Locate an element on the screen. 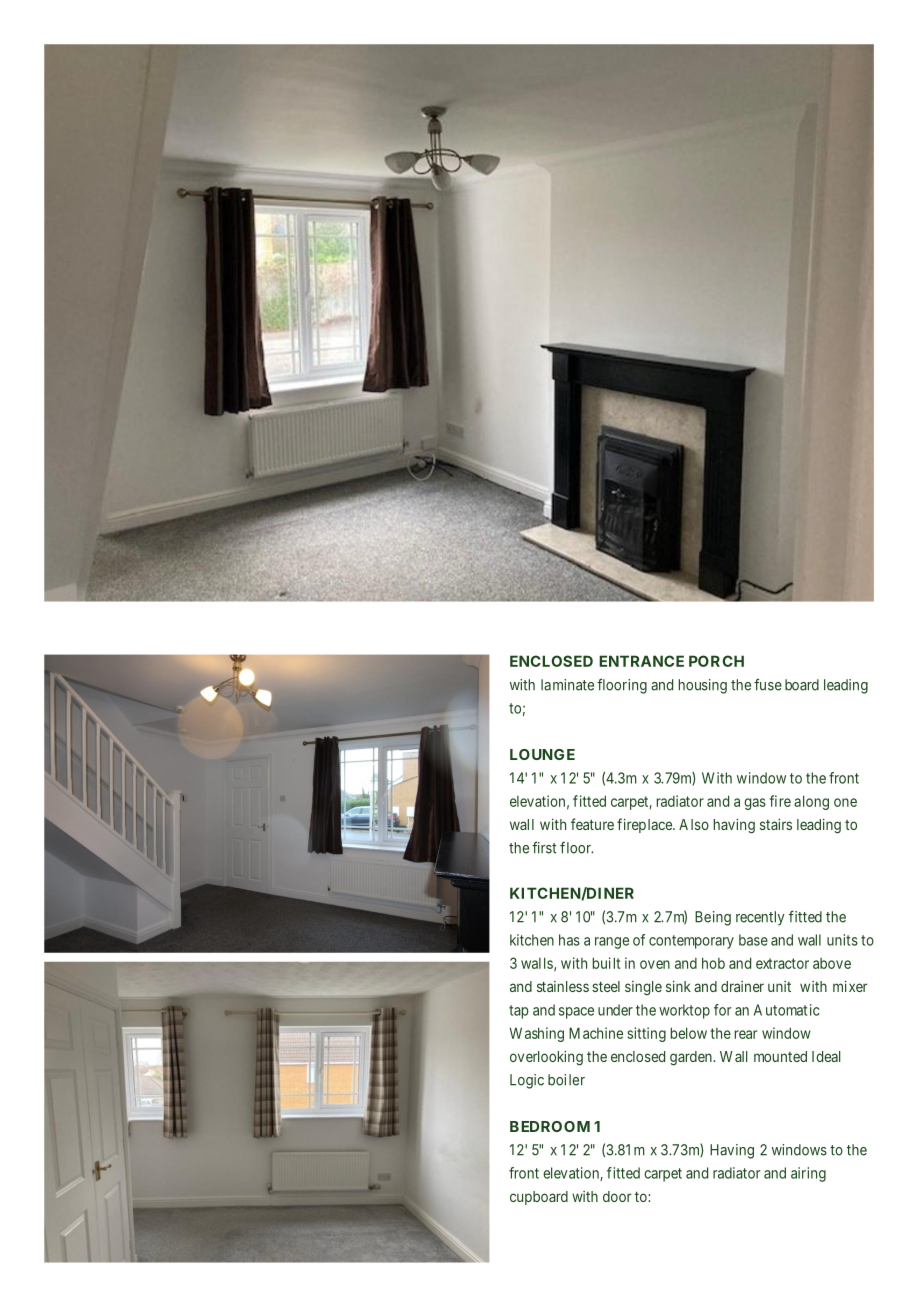 The width and height of the screenshot is (924, 1308). housing is located at coordinates (703, 686).
